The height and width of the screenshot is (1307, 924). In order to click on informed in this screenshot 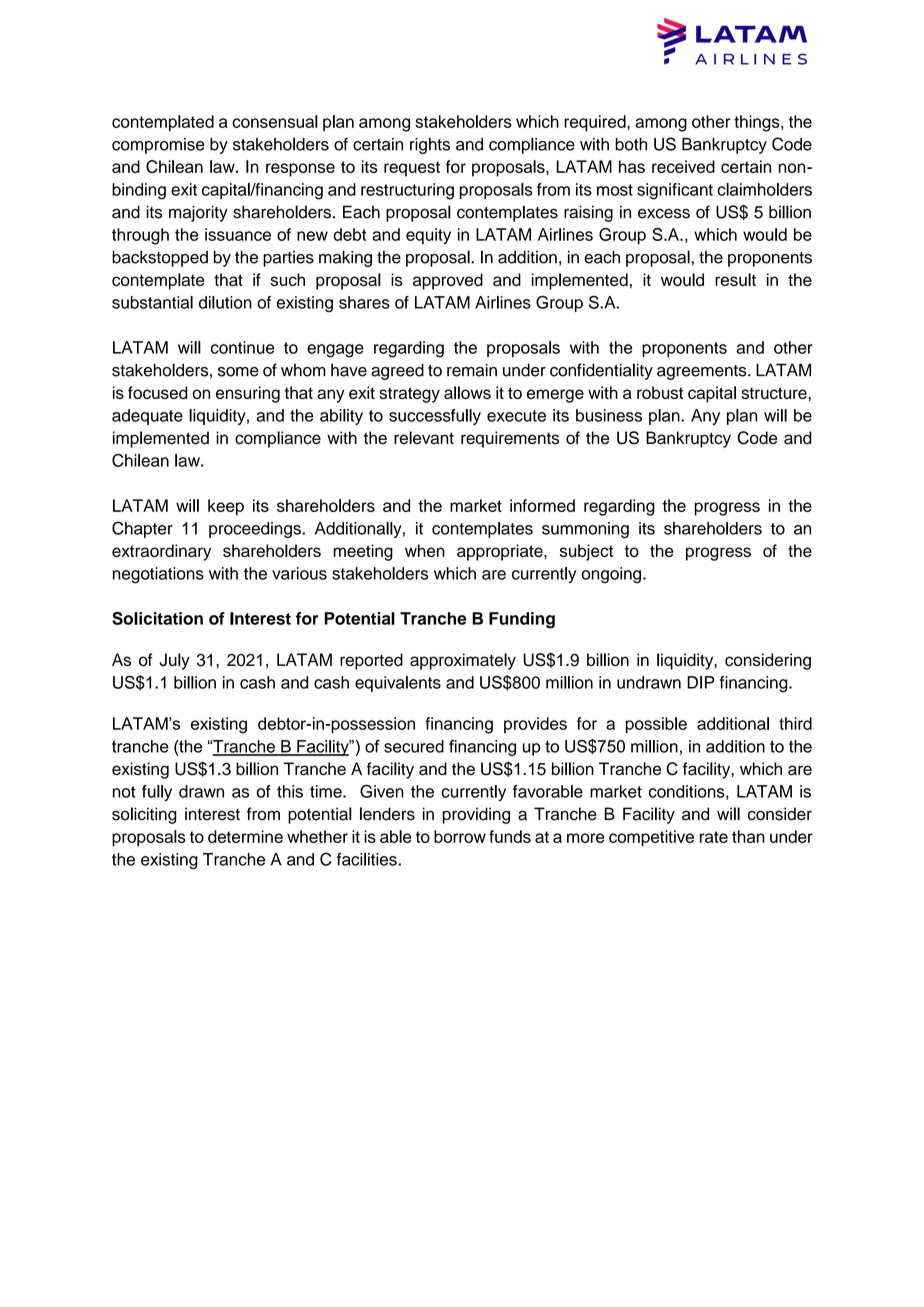, I will do `click(542, 505)`.
